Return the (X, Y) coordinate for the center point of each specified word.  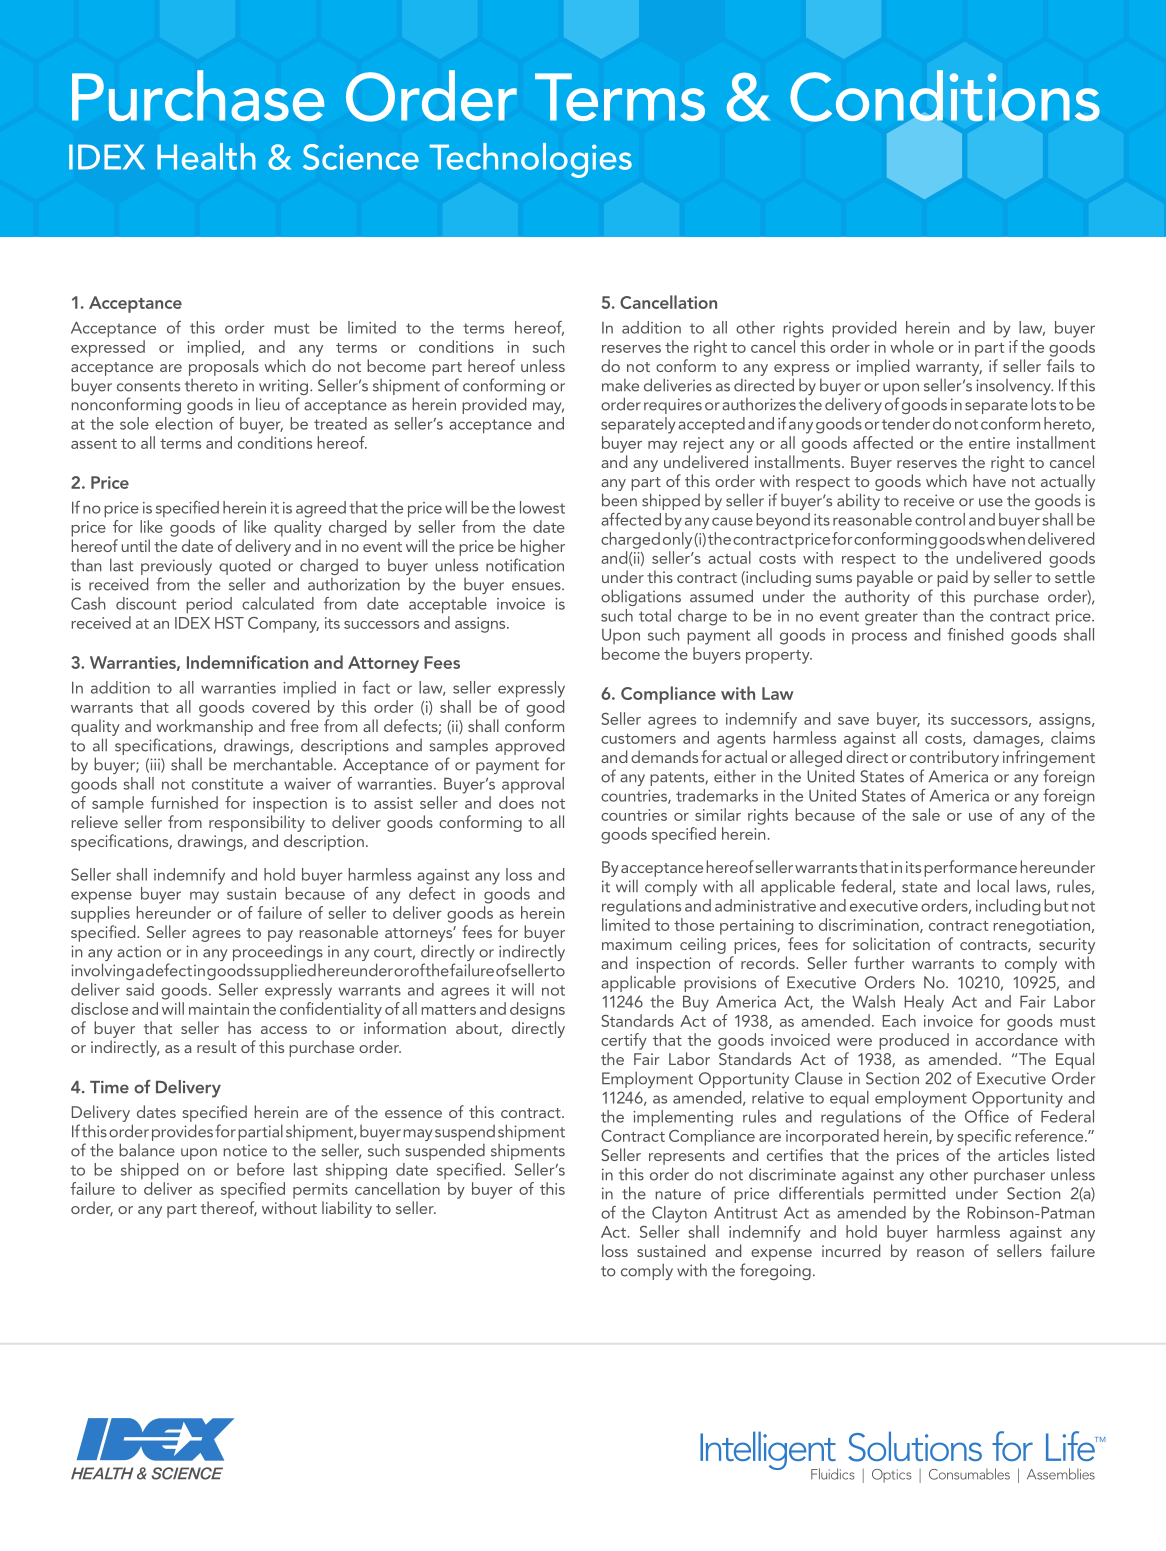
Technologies (531, 160)
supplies (100, 914)
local (993, 886)
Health (206, 156)
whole (912, 346)
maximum (637, 944)
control (940, 519)
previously (176, 568)
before (260, 1169)
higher (543, 547)
